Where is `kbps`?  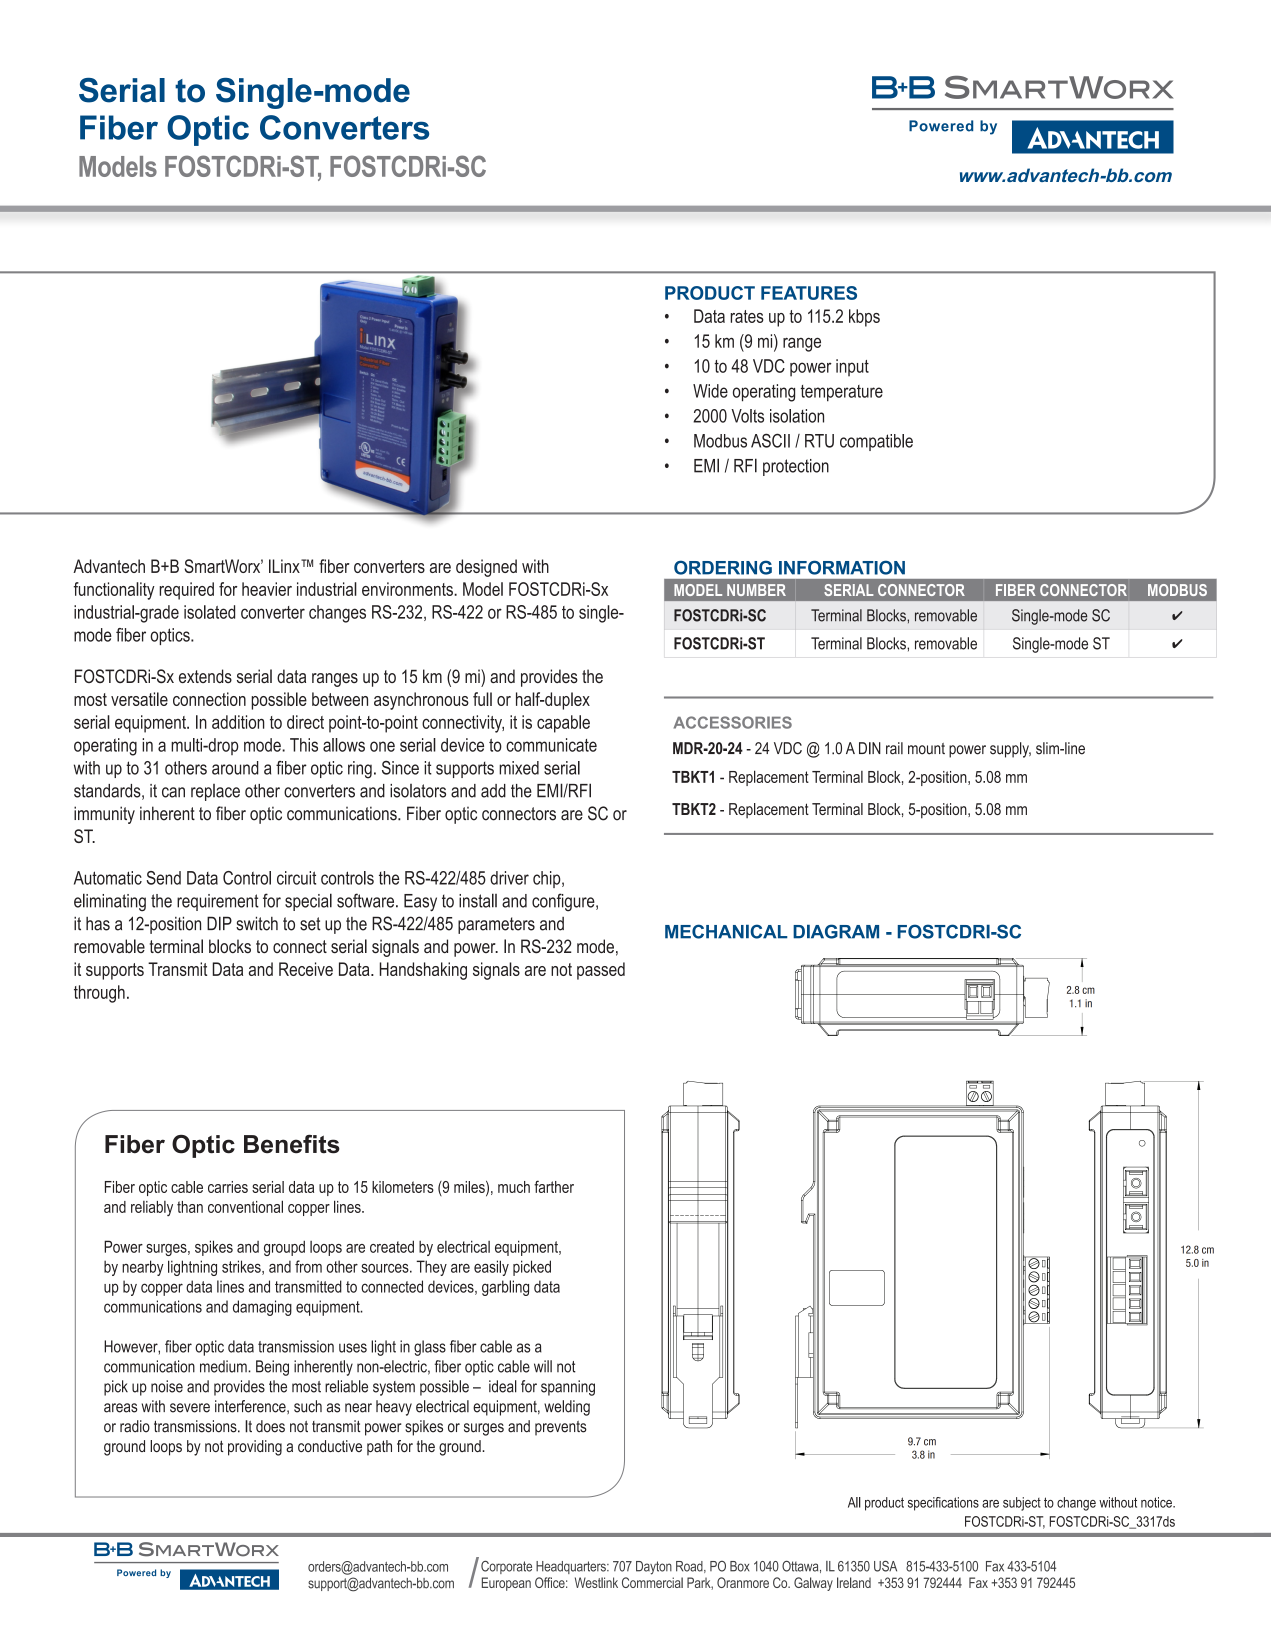 kbps is located at coordinates (864, 318).
